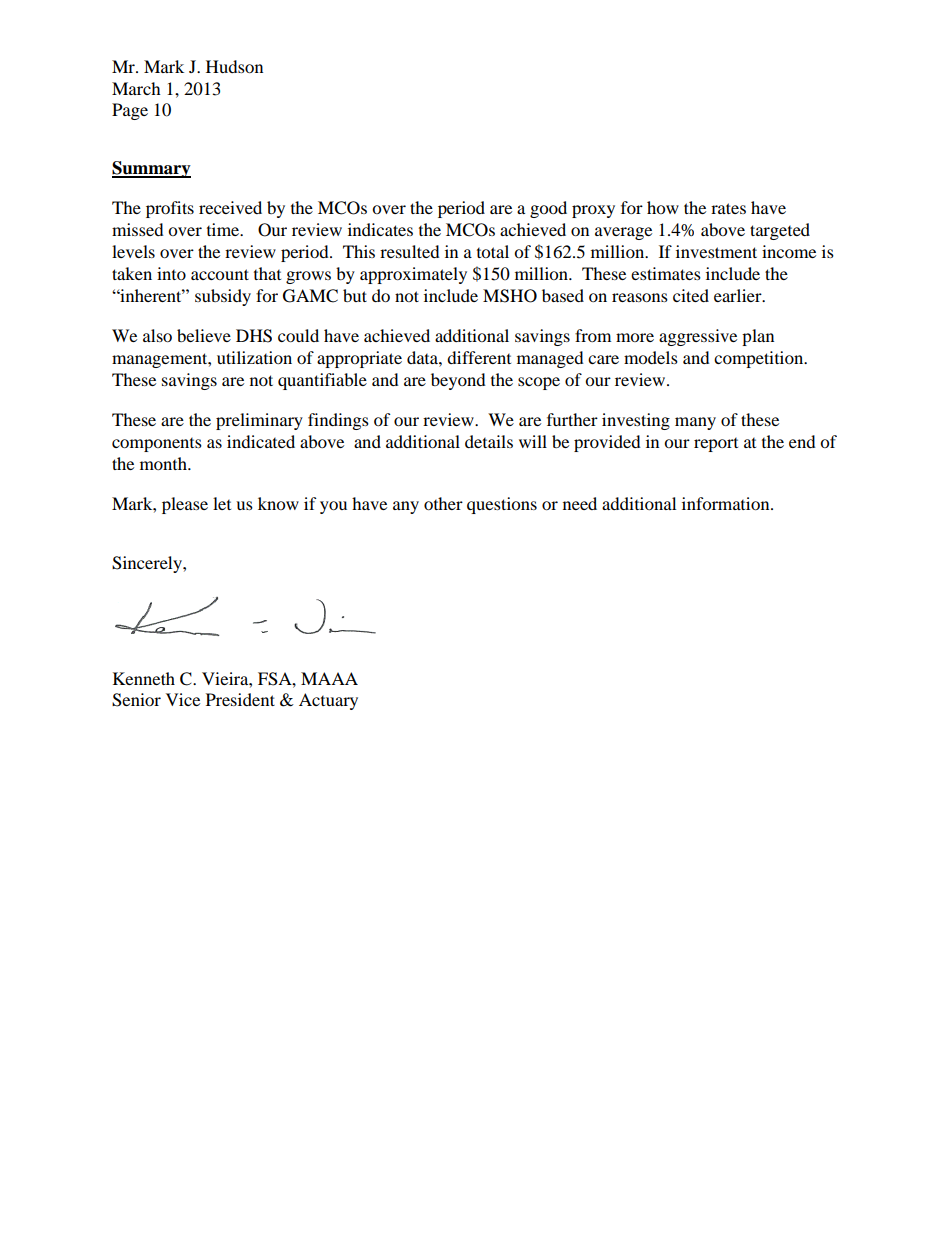  Describe the element at coordinates (760, 359) in the screenshot. I see `competition` at that location.
